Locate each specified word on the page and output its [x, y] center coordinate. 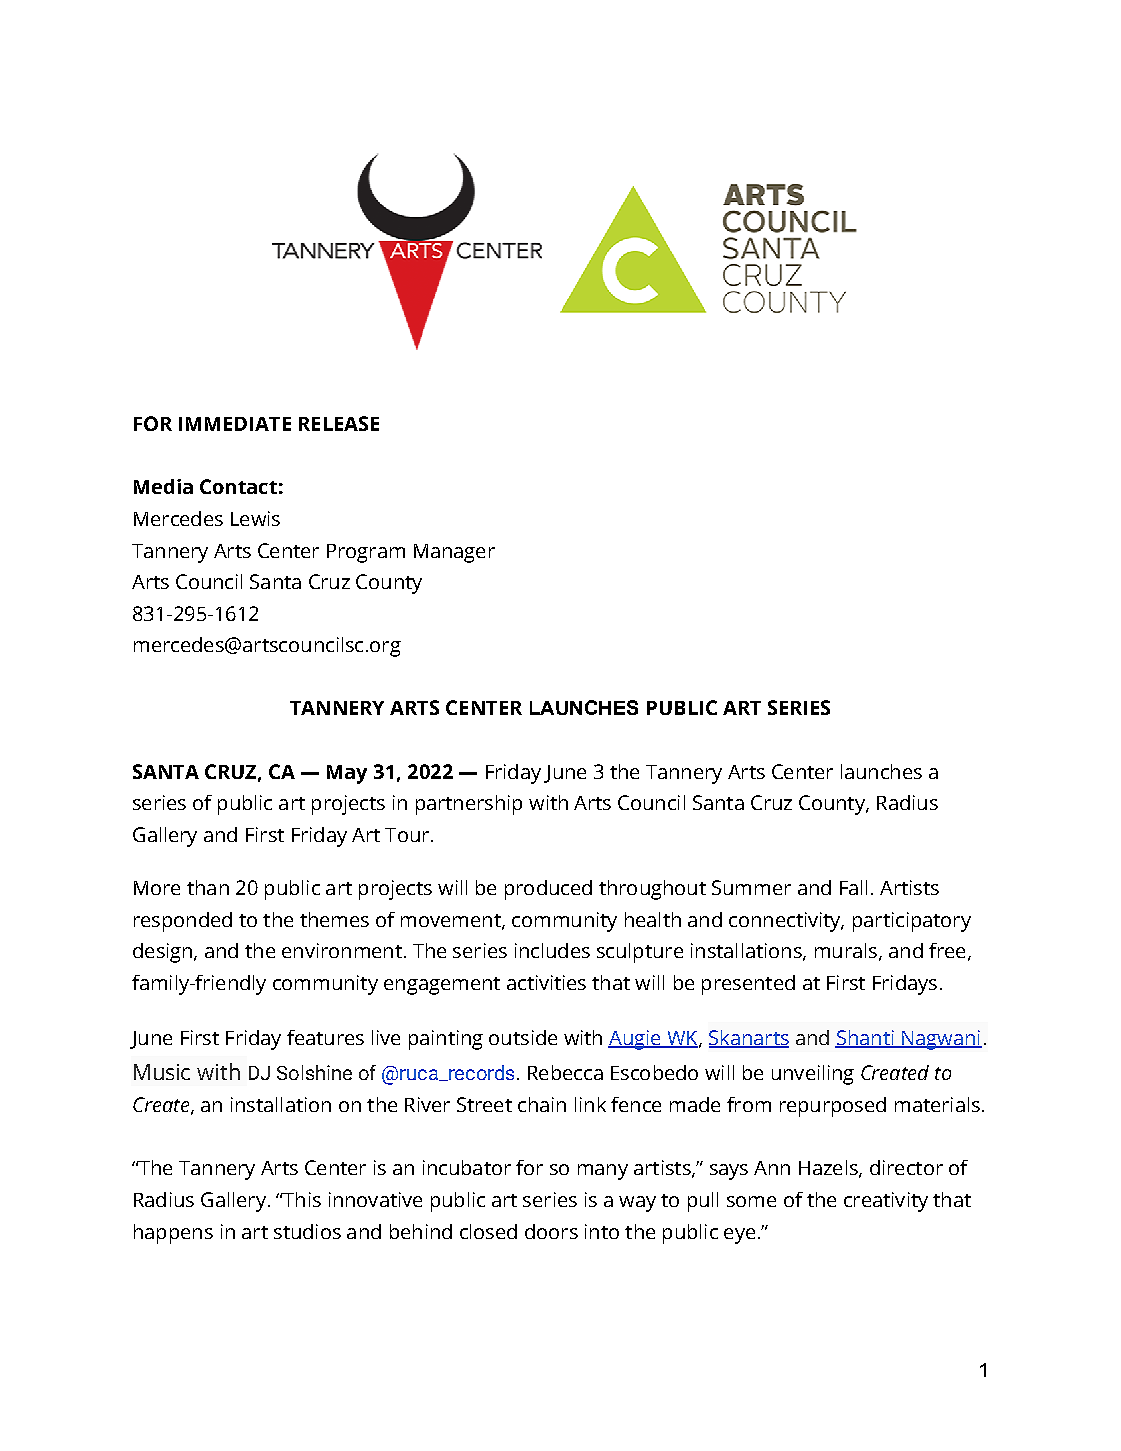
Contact [238, 486]
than [208, 887]
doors [551, 1231]
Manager [454, 553]
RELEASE [339, 423]
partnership [469, 805]
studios [307, 1231]
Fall [853, 887]
